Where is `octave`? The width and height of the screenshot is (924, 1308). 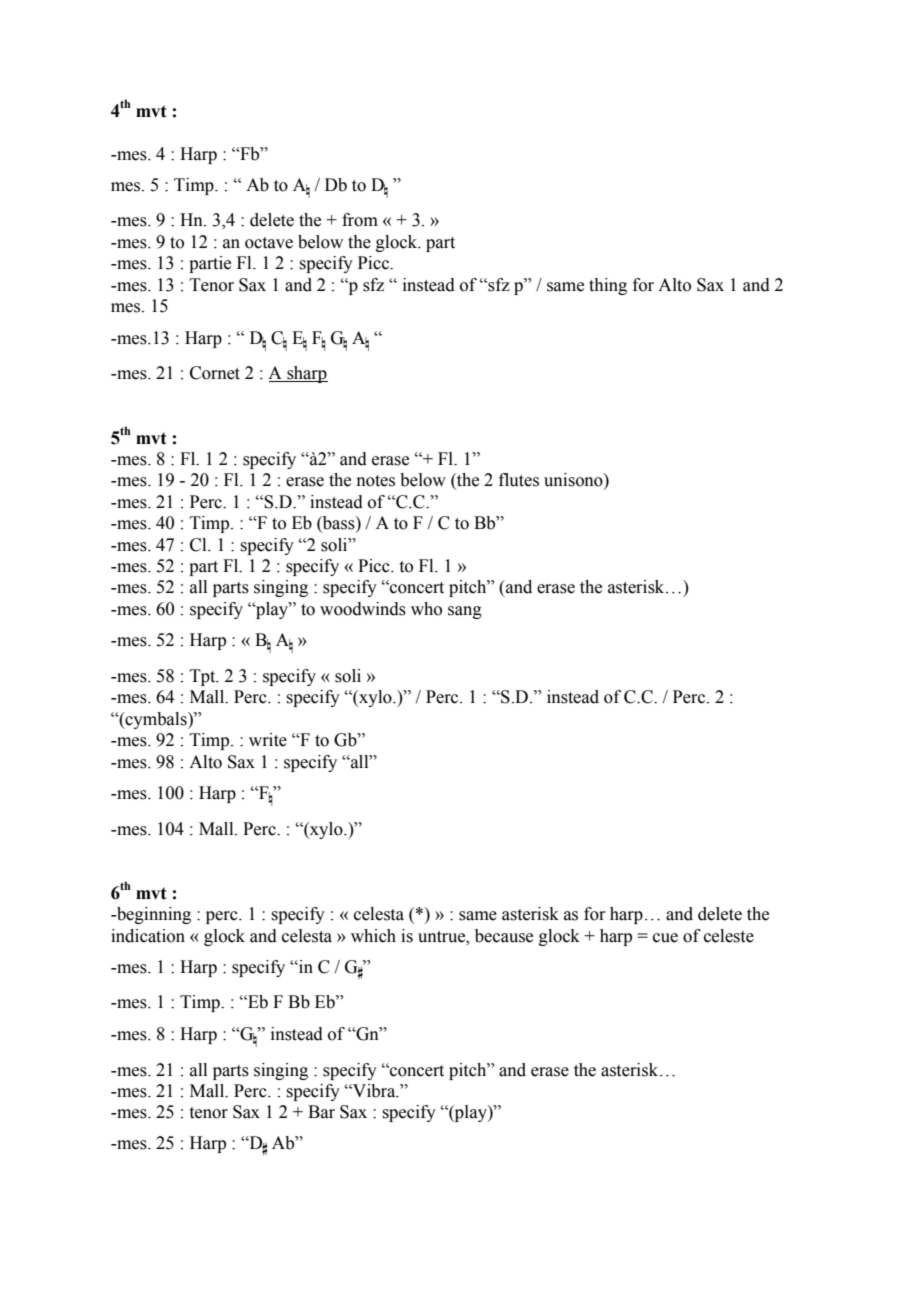 octave is located at coordinates (269, 243).
